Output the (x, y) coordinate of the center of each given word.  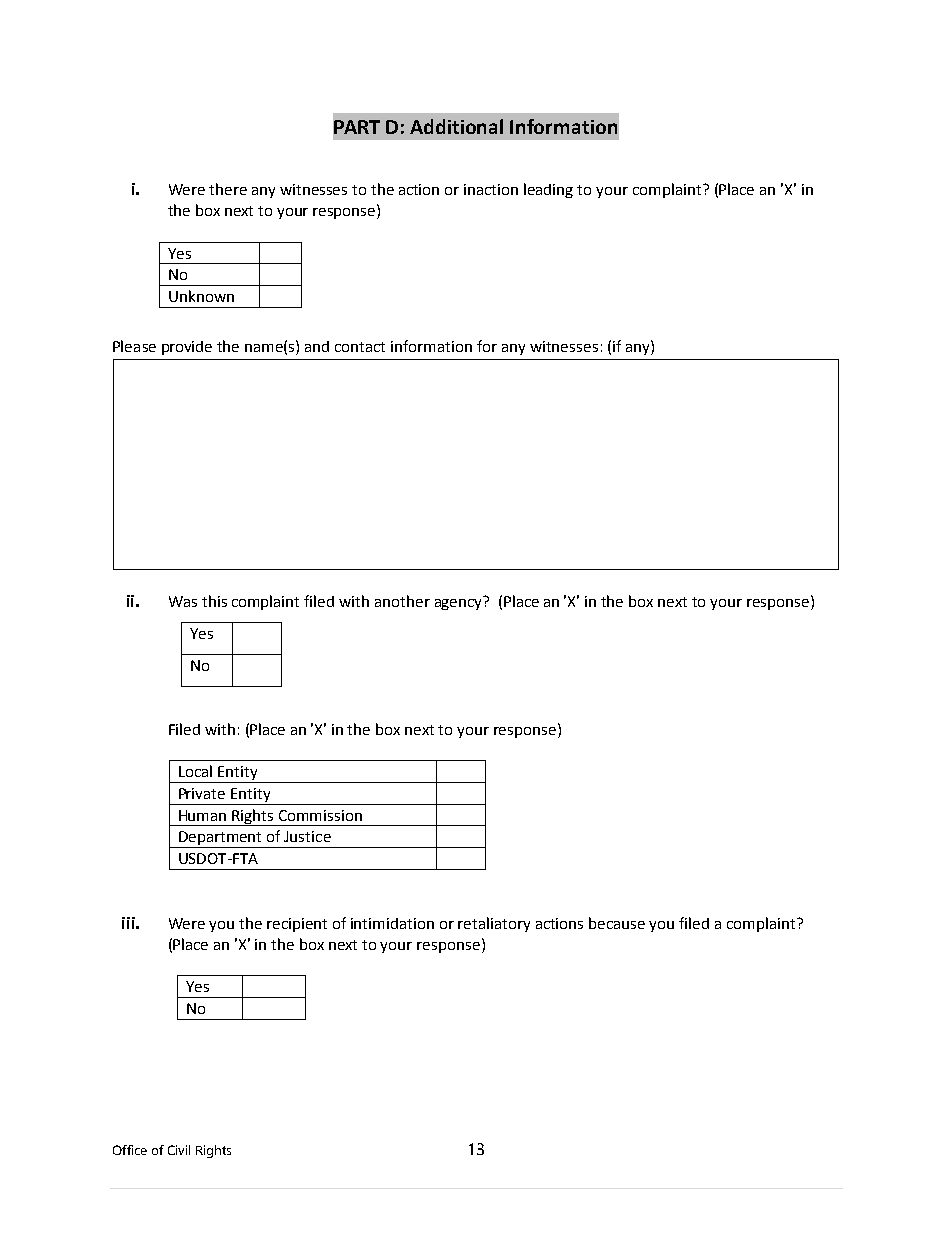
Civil (179, 1150)
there (228, 189)
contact (360, 347)
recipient (297, 925)
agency (459, 603)
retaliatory (494, 924)
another (402, 601)
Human (202, 815)
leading (548, 190)
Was (183, 601)
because (617, 923)
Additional (456, 126)
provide (187, 348)
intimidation (392, 923)
